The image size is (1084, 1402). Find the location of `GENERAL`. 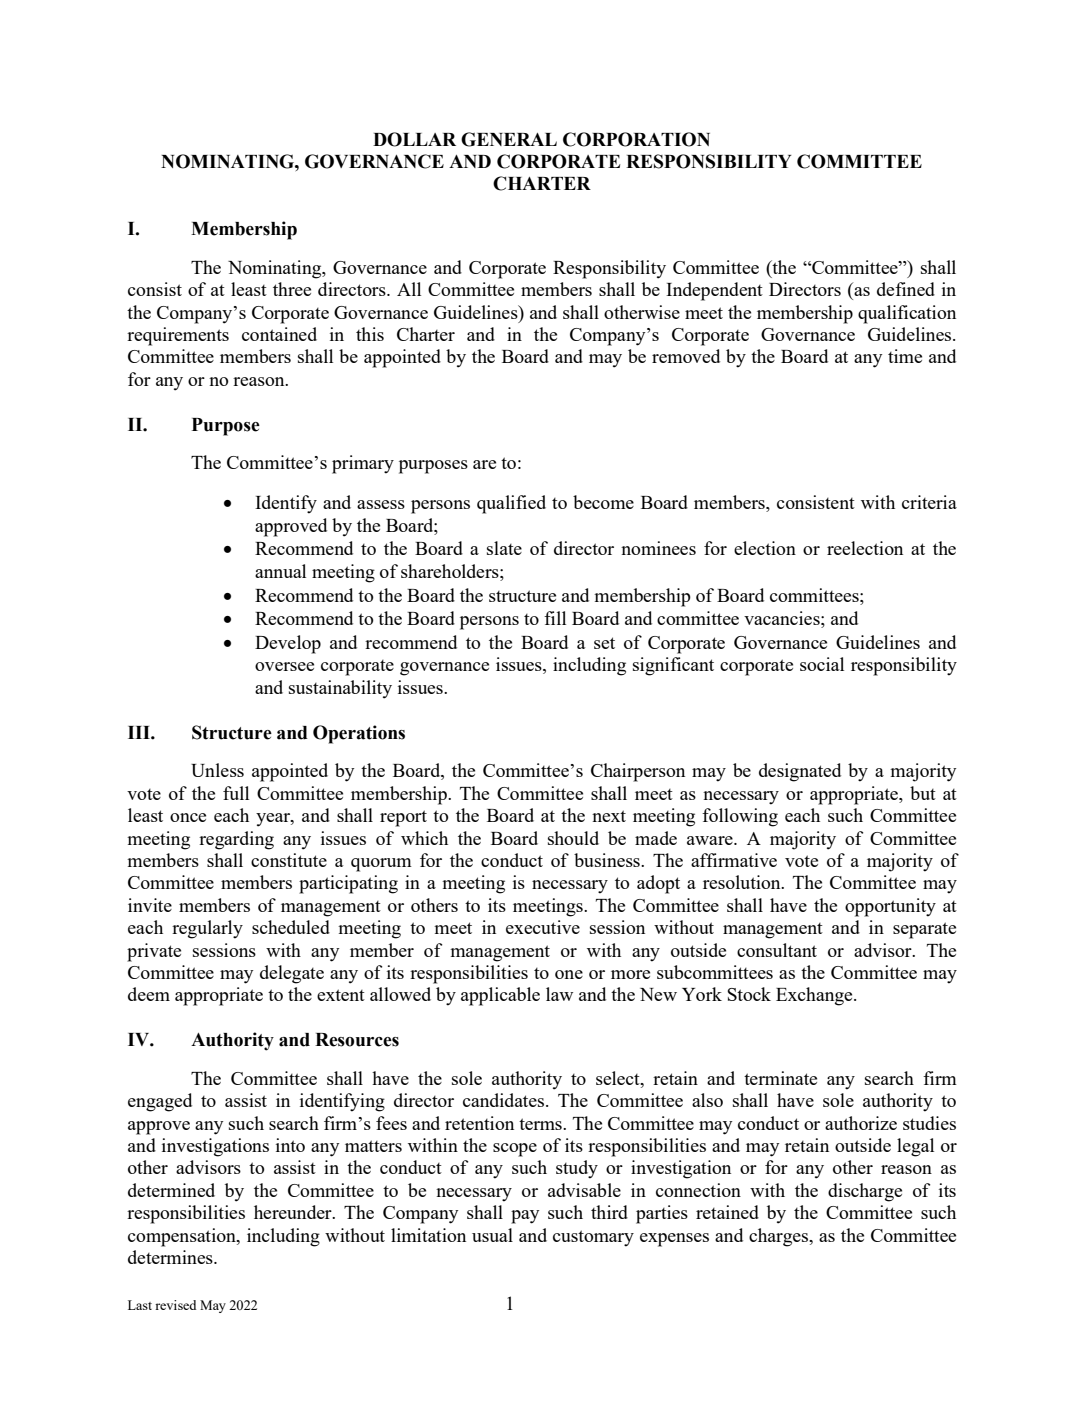

GENERAL is located at coordinates (509, 139).
